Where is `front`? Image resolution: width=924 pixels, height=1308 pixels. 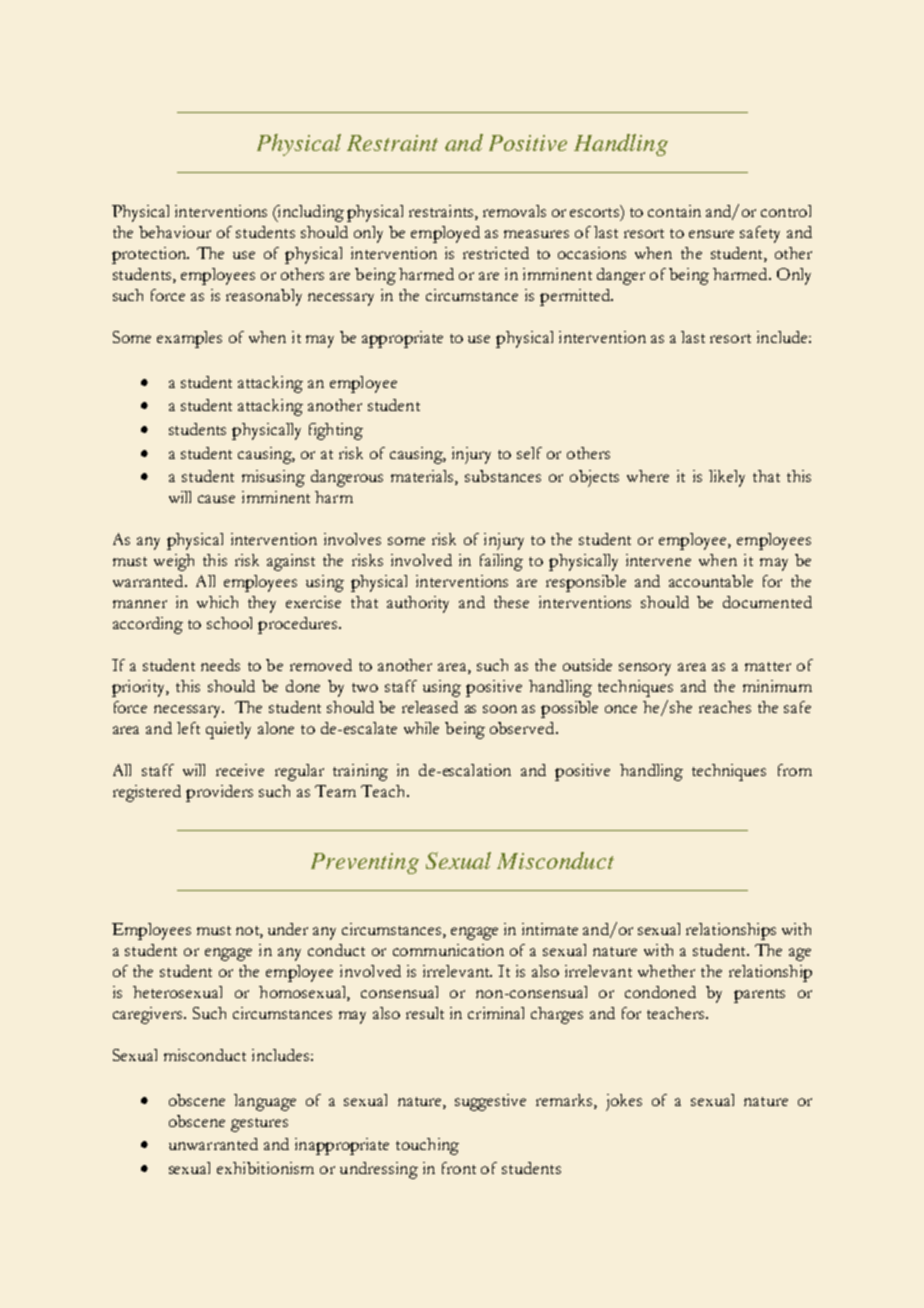
front is located at coordinates (459, 1168).
